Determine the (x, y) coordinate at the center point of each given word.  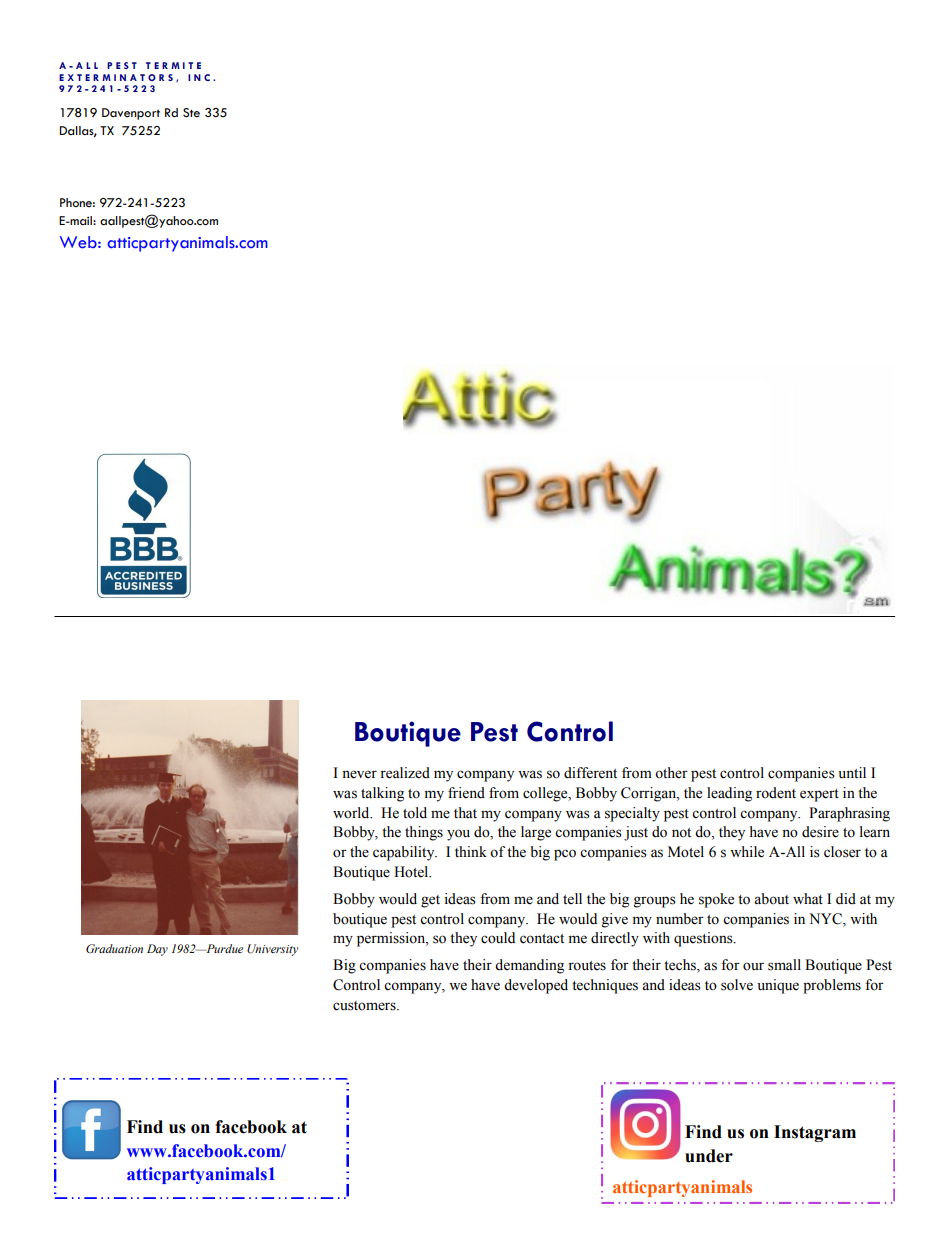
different (590, 773)
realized (405, 773)
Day (157, 950)
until (852, 772)
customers (365, 1006)
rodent (776, 793)
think (471, 851)
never (359, 774)
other (671, 773)
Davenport (131, 114)
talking (382, 794)
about (771, 899)
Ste (191, 113)
